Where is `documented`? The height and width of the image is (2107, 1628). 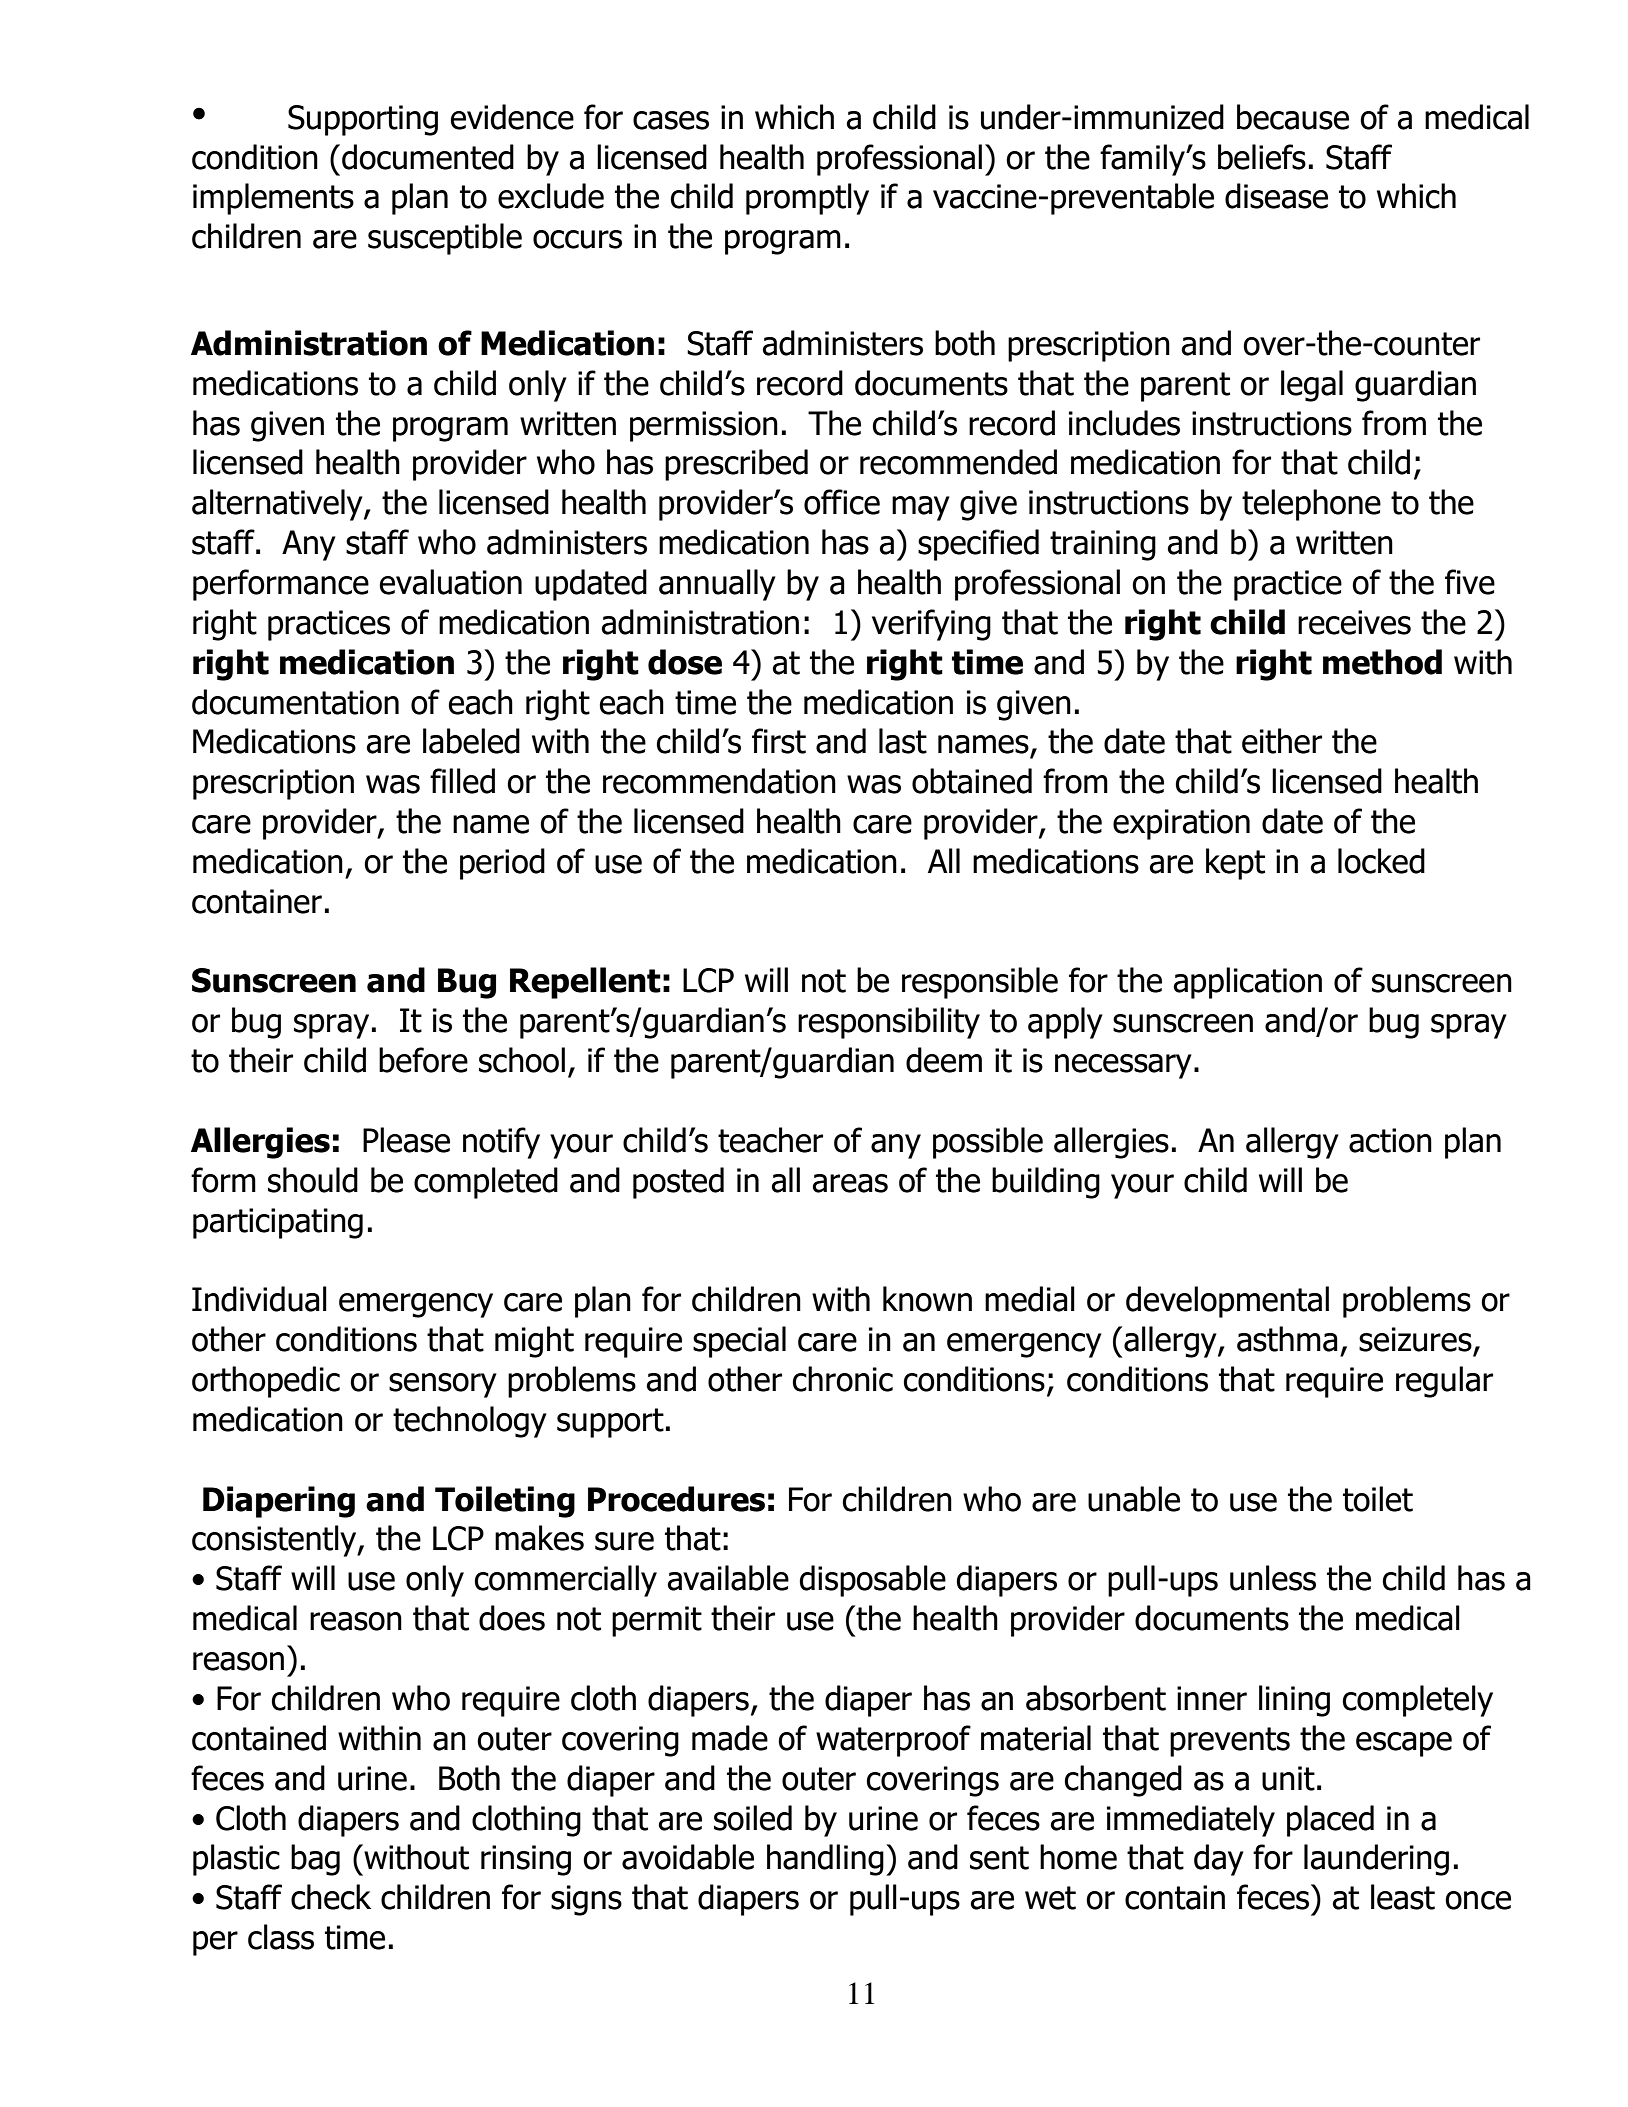
documented is located at coordinates (428, 157).
